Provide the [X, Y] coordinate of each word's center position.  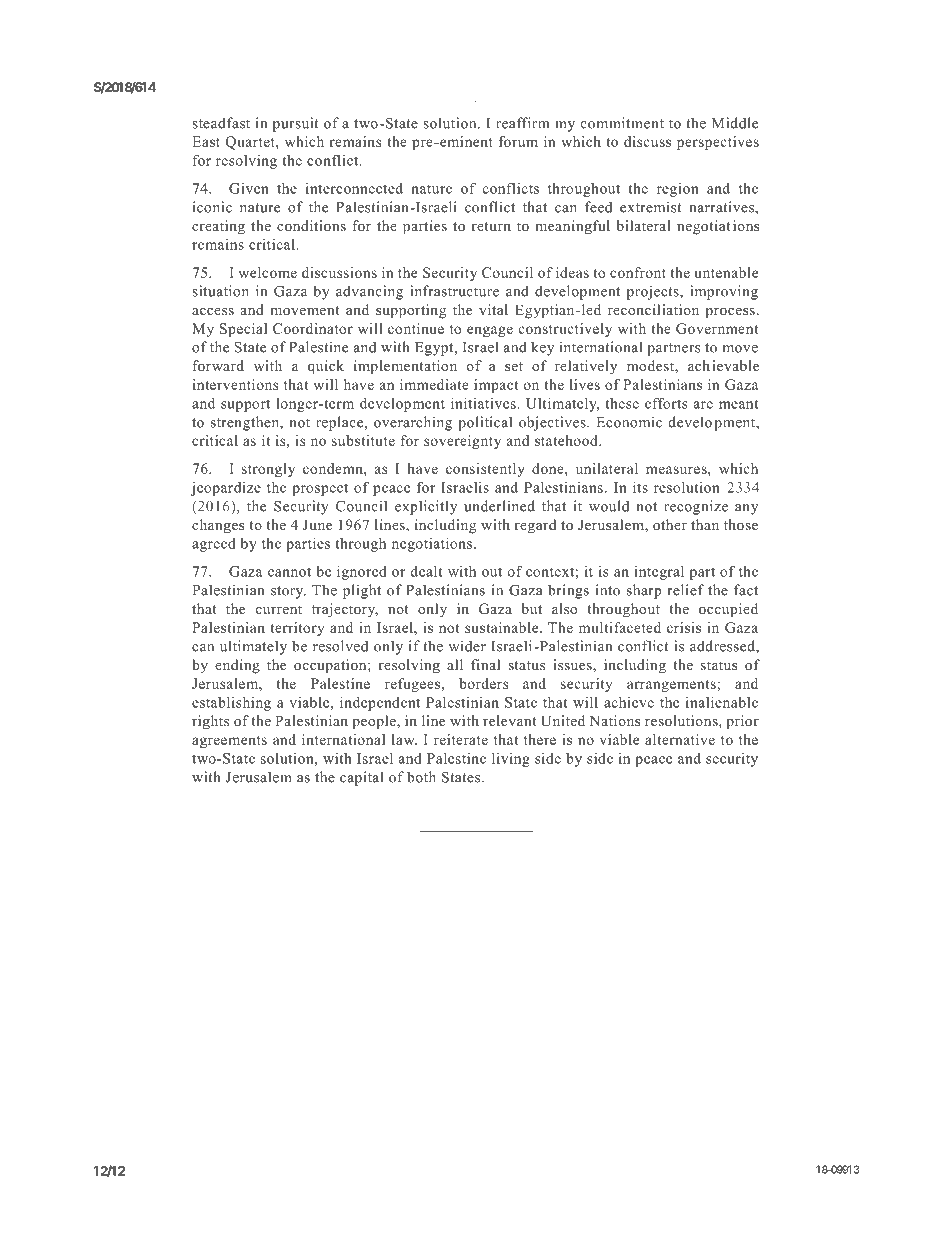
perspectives [718, 143]
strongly [268, 470]
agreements [229, 742]
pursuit [296, 124]
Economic [629, 422]
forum [518, 141]
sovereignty [462, 442]
